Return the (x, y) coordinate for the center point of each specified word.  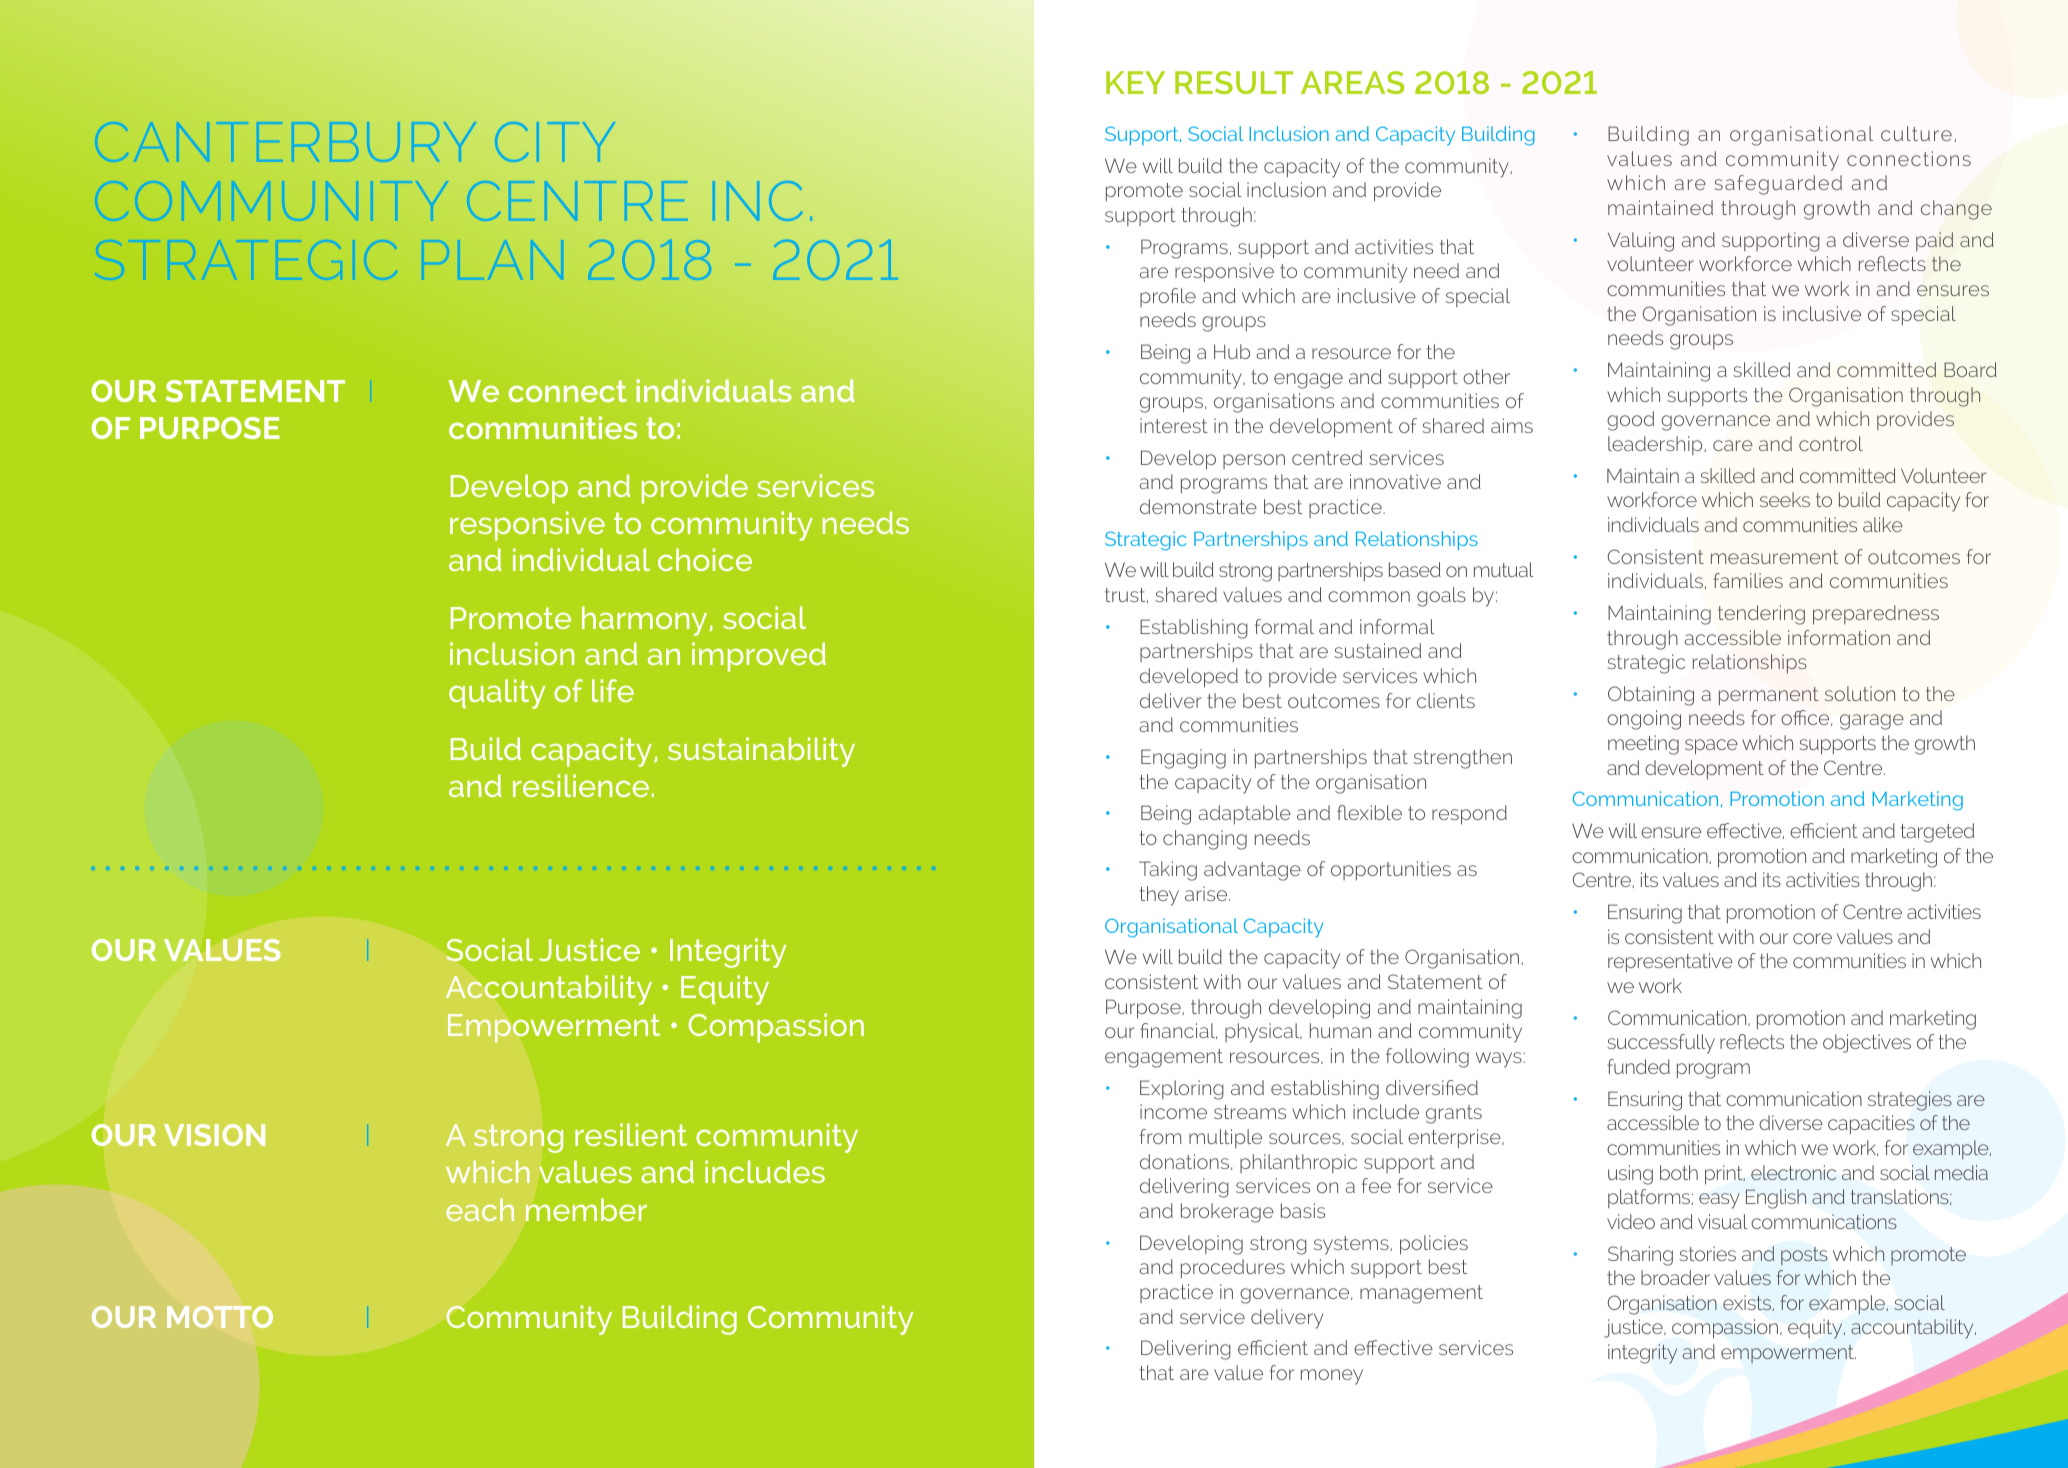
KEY (1135, 82)
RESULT (1234, 82)
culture (1916, 133)
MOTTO (220, 1317)
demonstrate (1198, 506)
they (1159, 896)
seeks (1785, 499)
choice (705, 559)
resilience (581, 785)
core (1812, 938)
